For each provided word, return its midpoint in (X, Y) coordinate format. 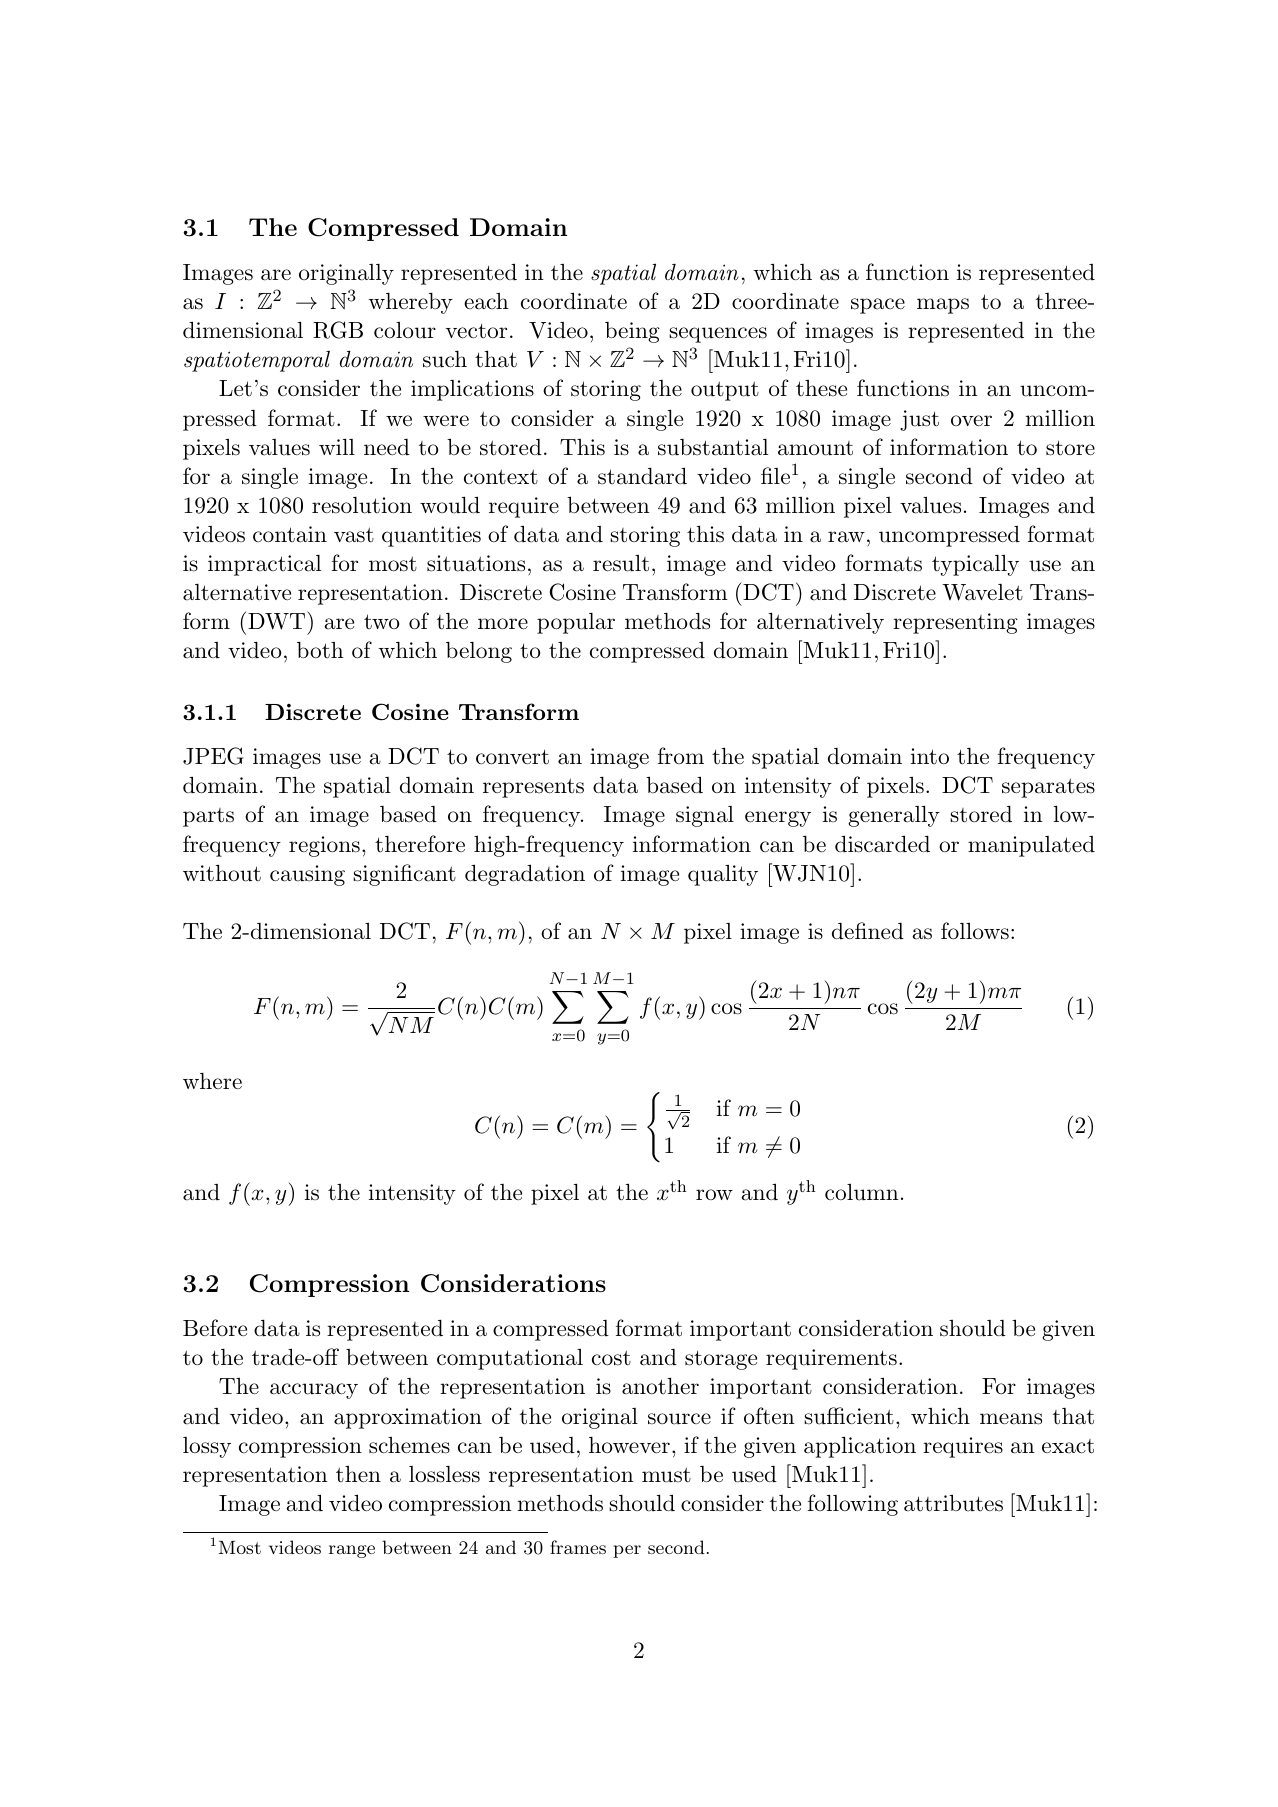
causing (307, 875)
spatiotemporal (257, 361)
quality (723, 875)
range (352, 1551)
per (627, 1551)
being (632, 332)
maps (943, 306)
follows (975, 931)
